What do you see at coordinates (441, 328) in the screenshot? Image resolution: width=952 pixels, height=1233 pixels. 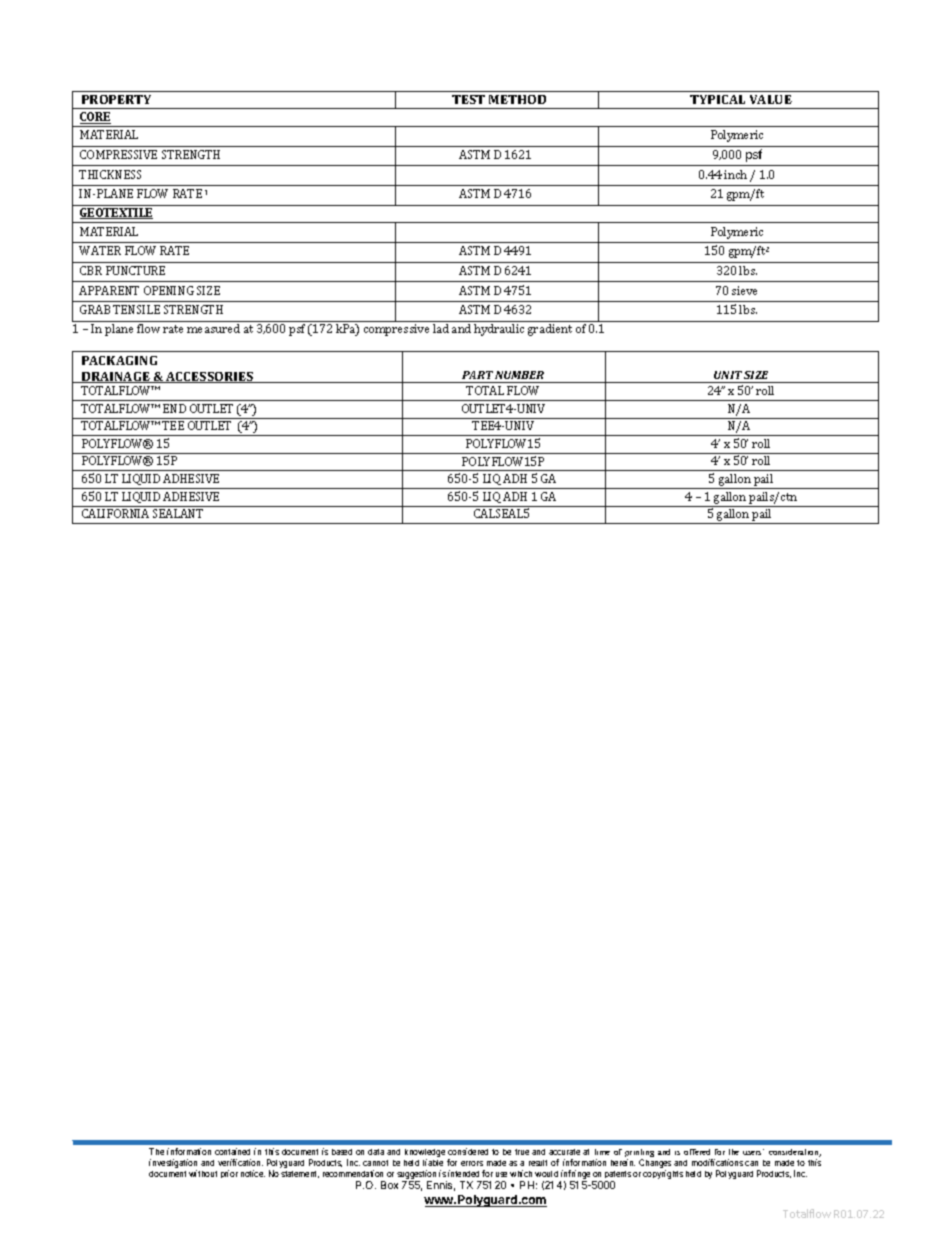 I see `lad` at bounding box center [441, 328].
